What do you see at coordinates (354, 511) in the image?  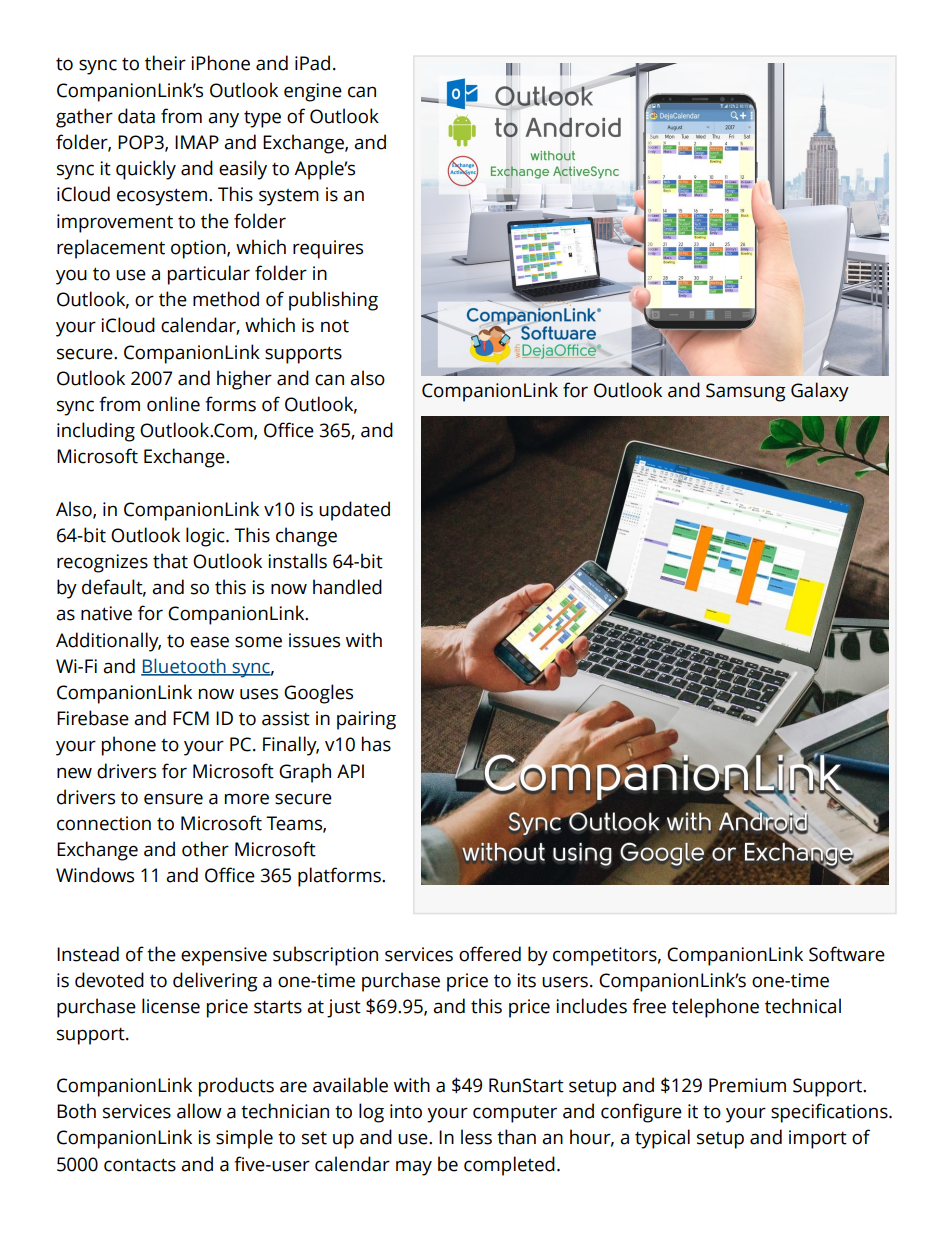 I see `updated` at bounding box center [354, 511].
